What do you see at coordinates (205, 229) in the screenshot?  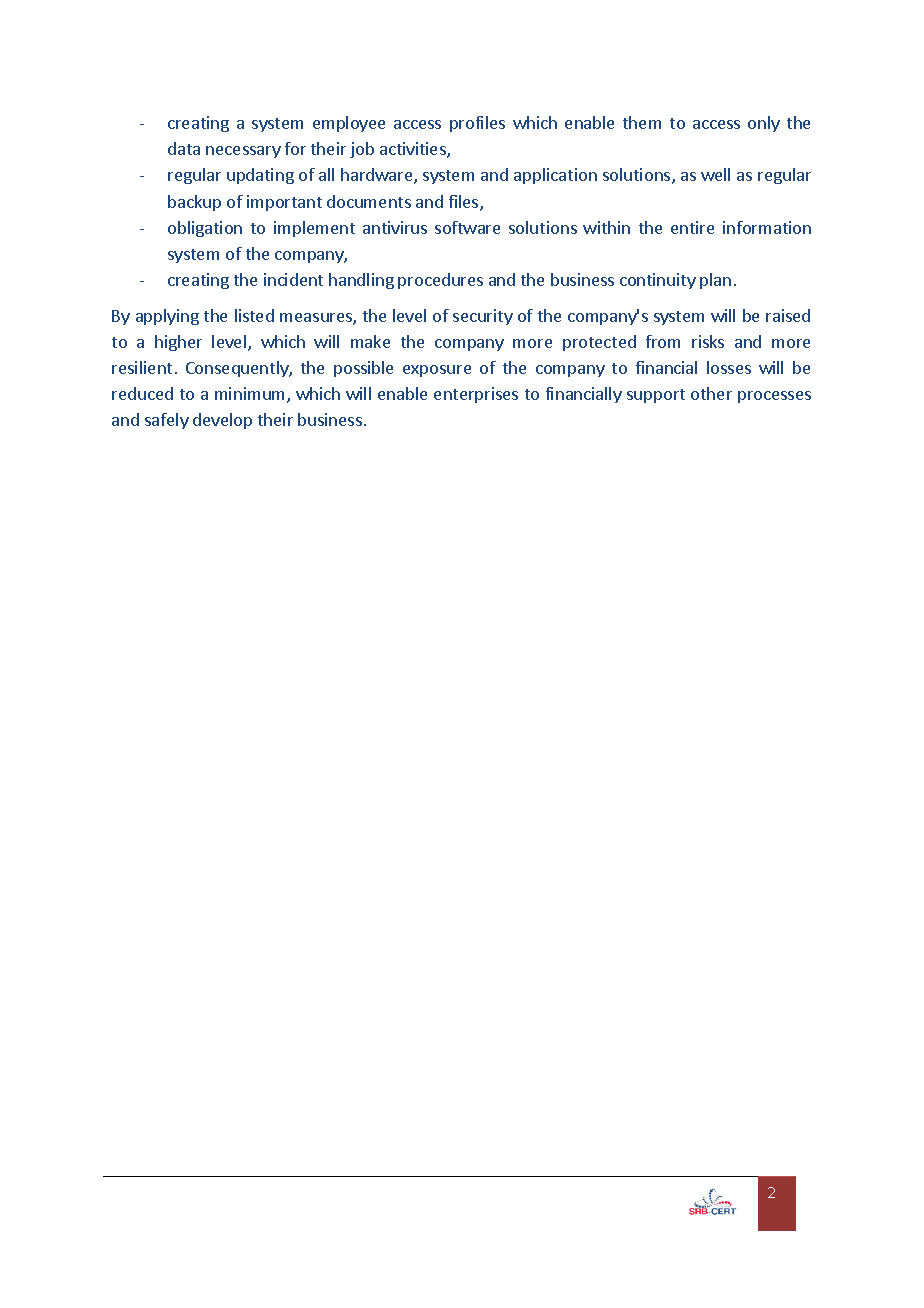 I see `obligation` at bounding box center [205, 229].
